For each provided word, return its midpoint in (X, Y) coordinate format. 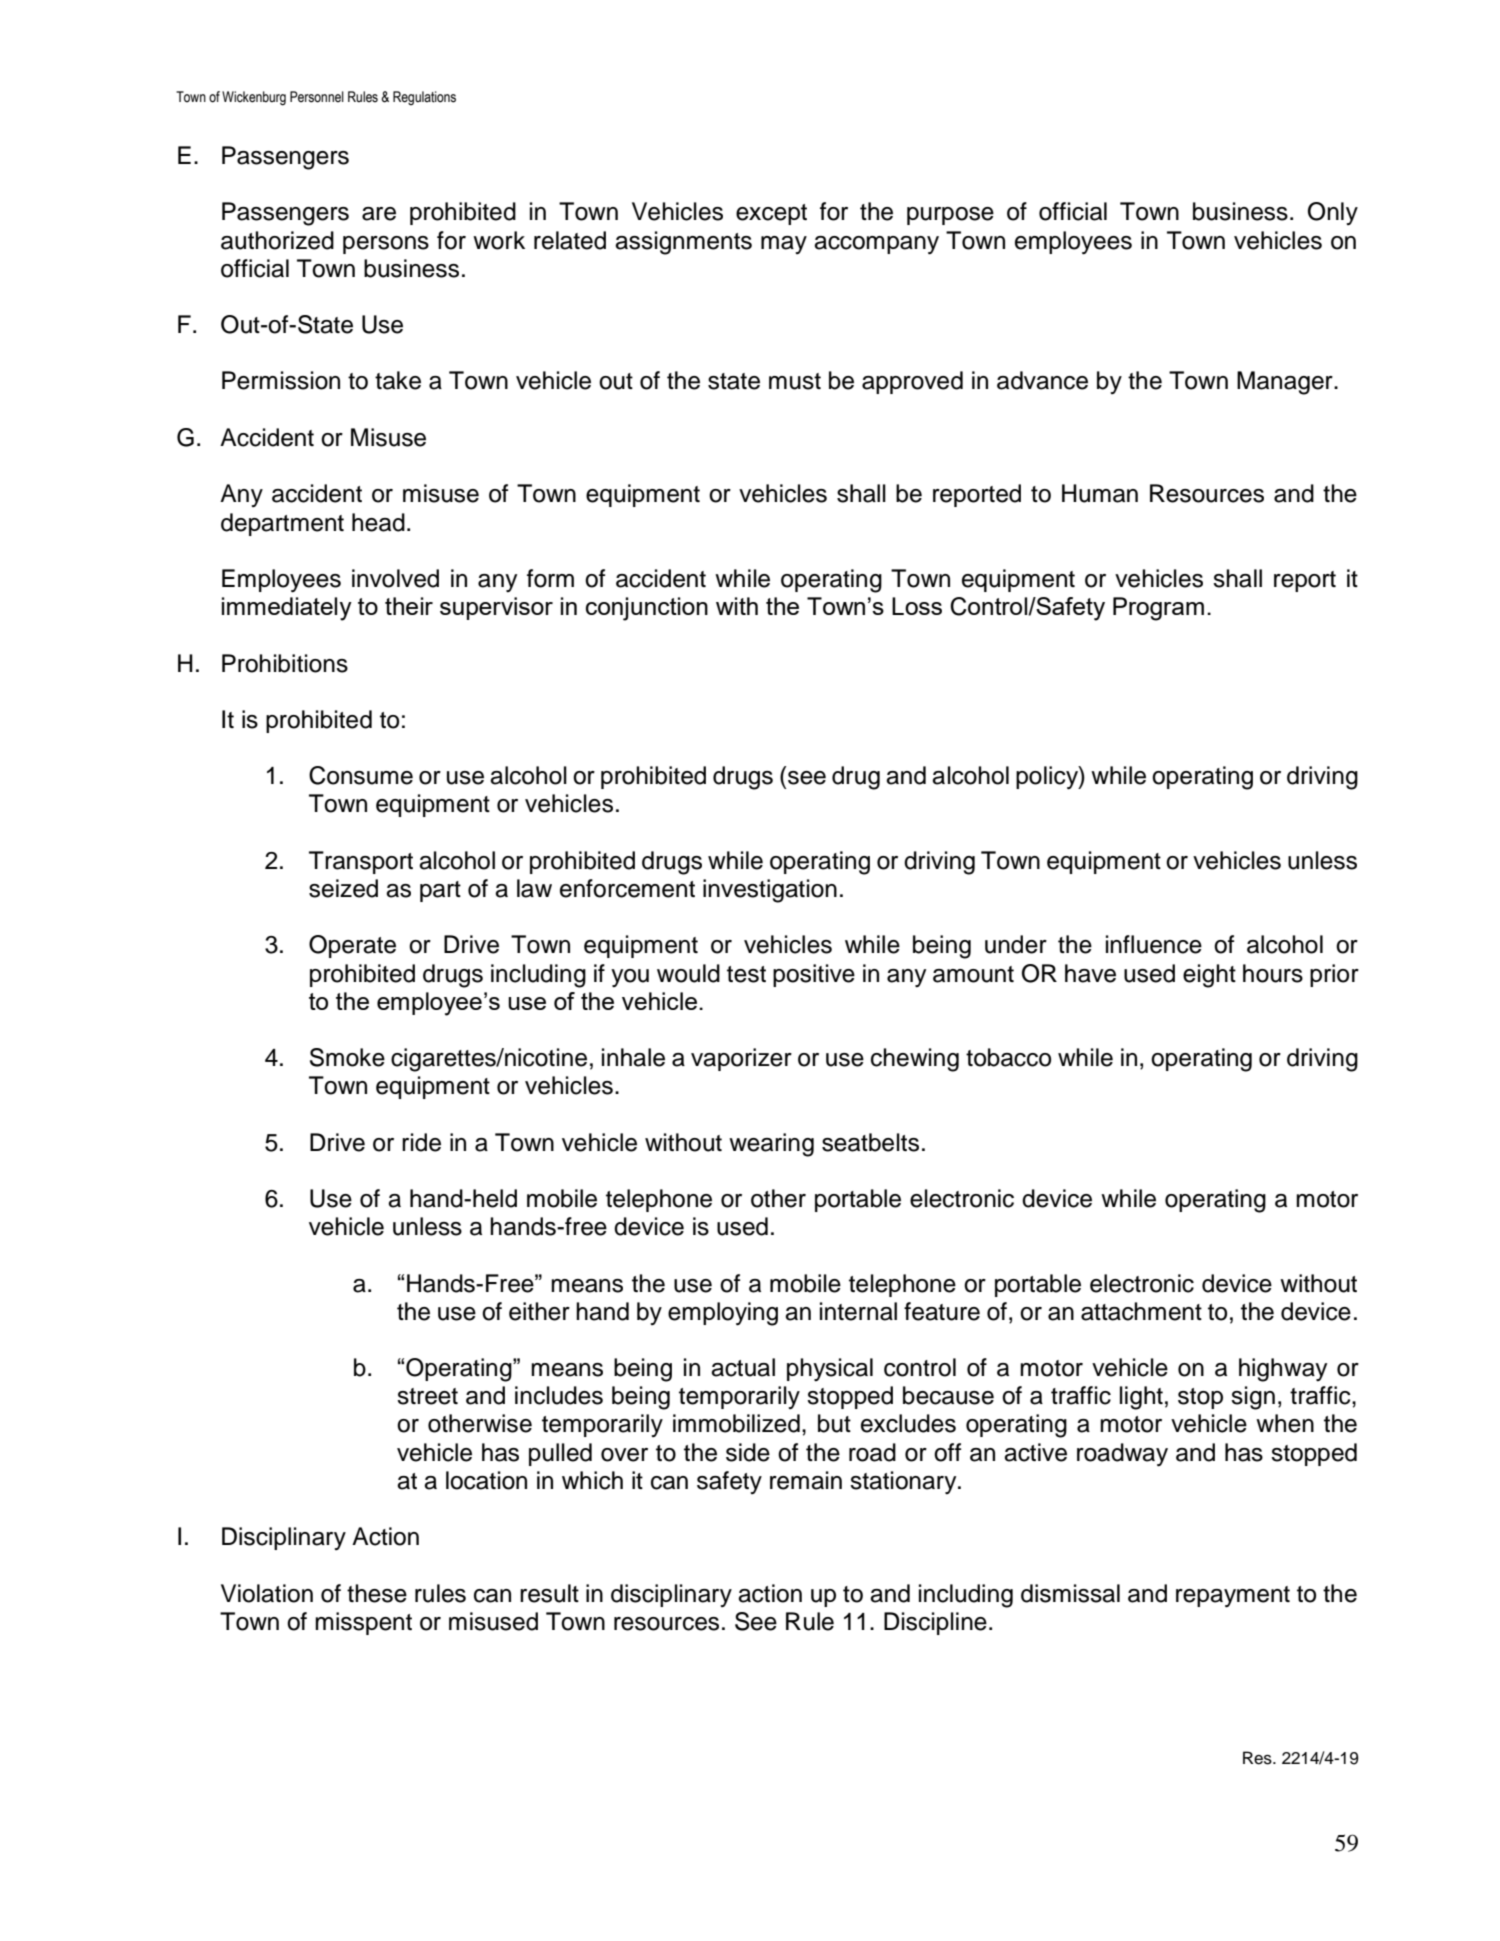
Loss (917, 606)
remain (806, 1480)
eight (1209, 976)
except (771, 214)
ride (421, 1142)
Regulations (424, 98)
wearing (771, 1145)
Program (1158, 609)
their (409, 606)
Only (1333, 213)
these (377, 1593)
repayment (1233, 1597)
